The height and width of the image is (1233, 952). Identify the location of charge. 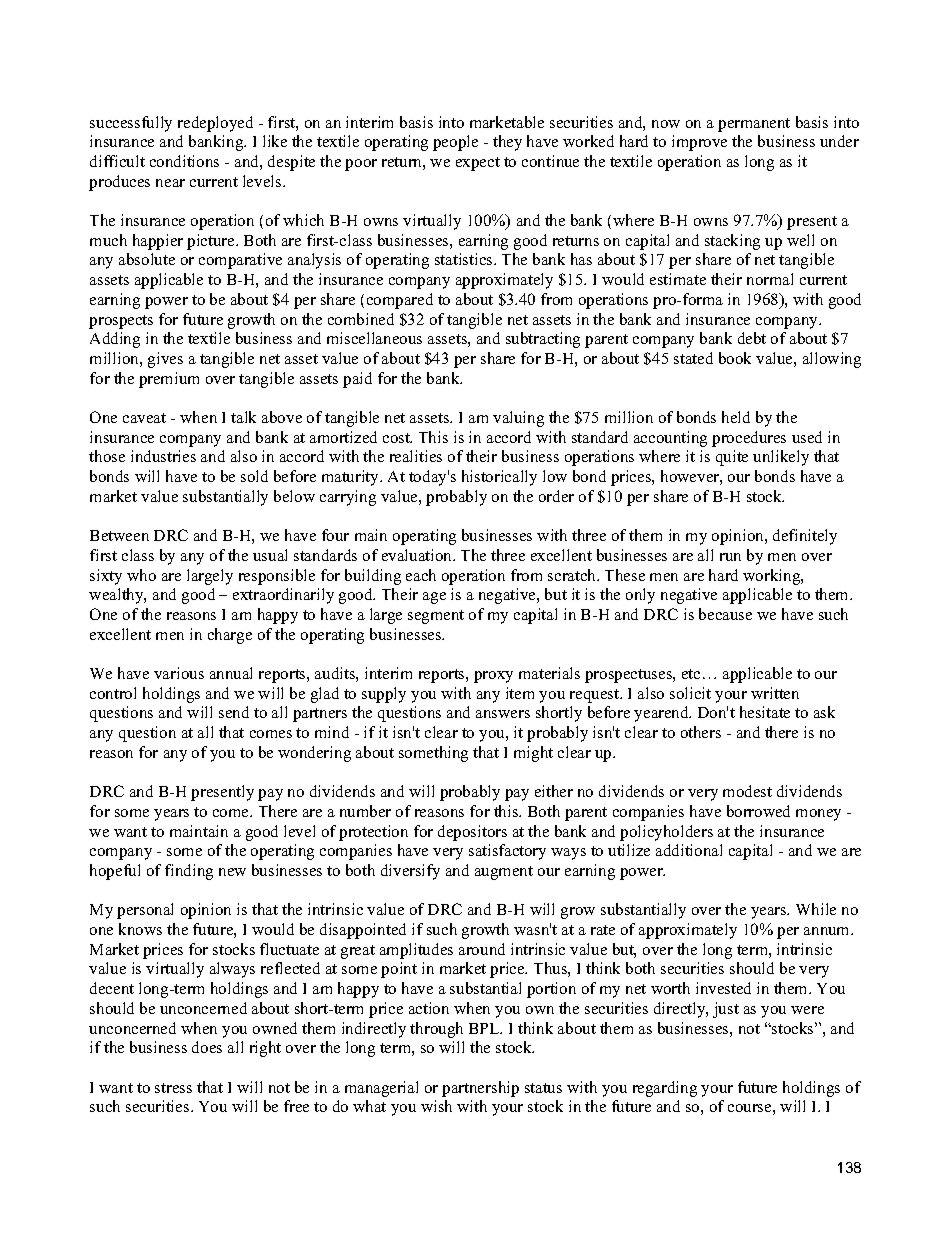
(230, 636).
